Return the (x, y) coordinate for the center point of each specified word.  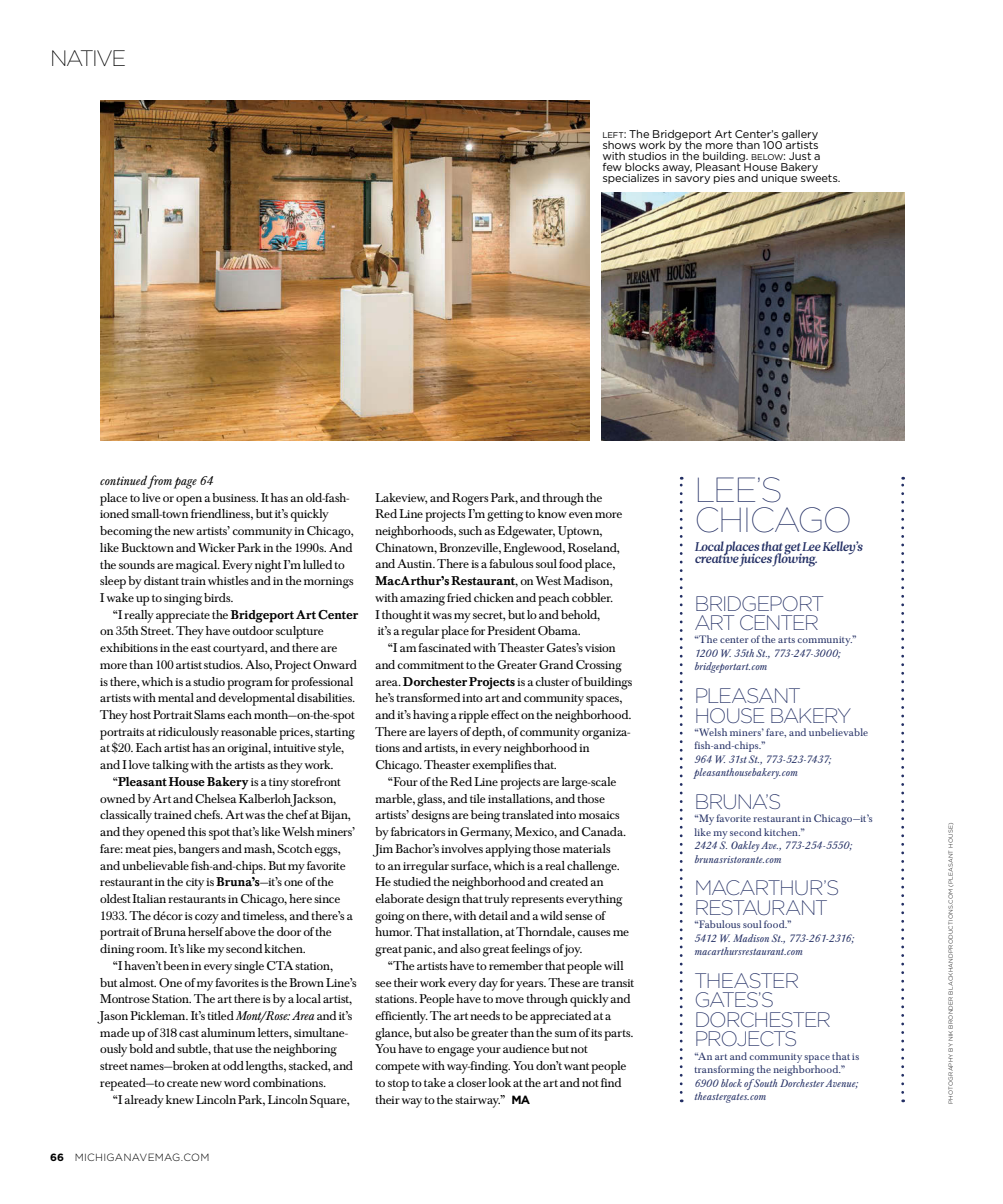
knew (180, 1099)
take (435, 1082)
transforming (724, 1070)
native (88, 58)
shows (619, 145)
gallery (799, 136)
